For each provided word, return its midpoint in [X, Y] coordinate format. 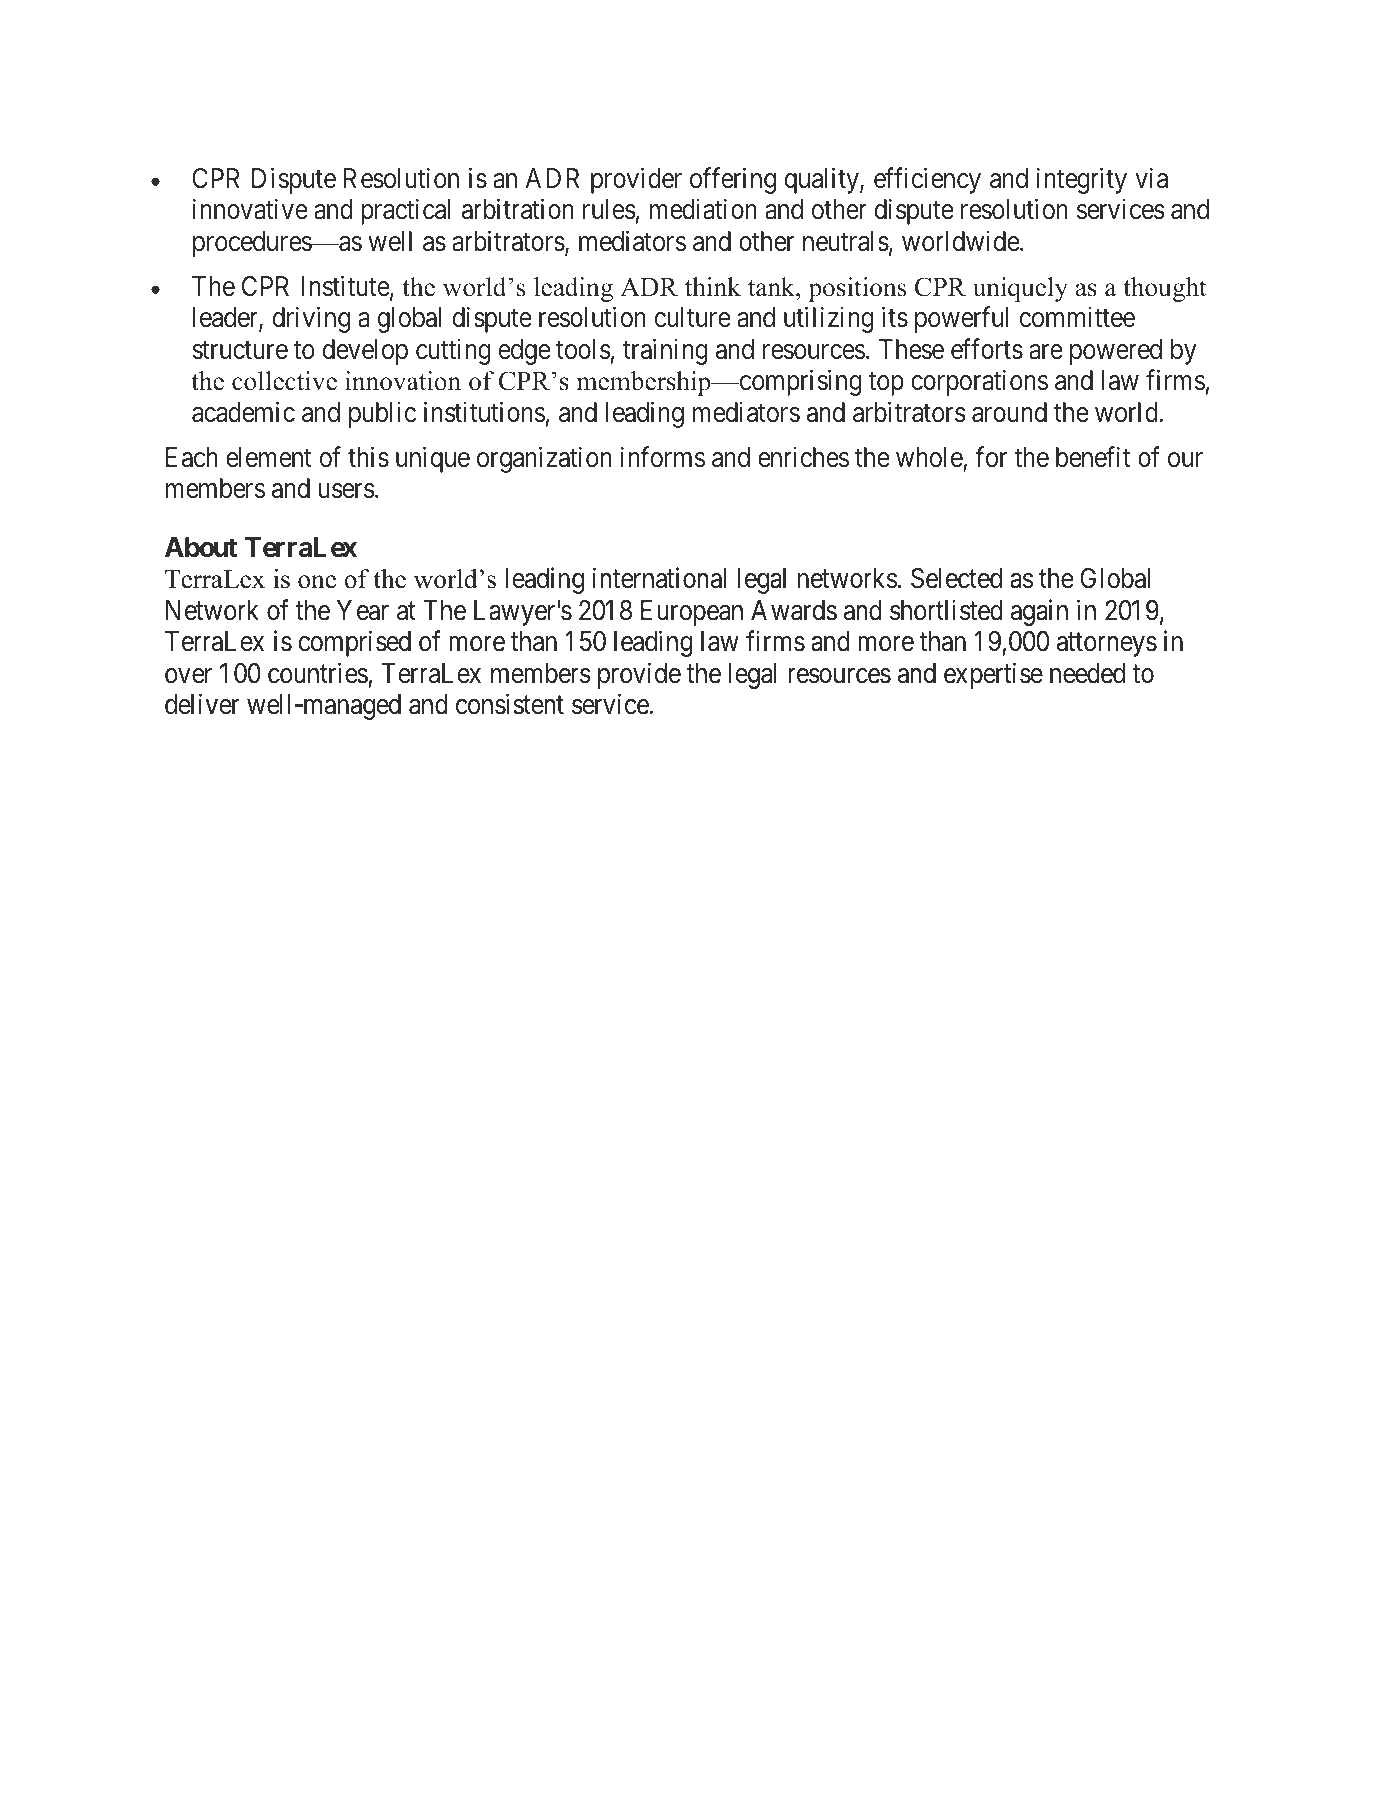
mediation [703, 209]
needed [1087, 673]
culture [692, 317]
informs [663, 457]
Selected [956, 578]
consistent [510, 704]
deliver [202, 704]
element [269, 457]
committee [1077, 317]
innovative [250, 209]
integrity [1082, 180]
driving [311, 320]
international [659, 578]
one [317, 582]
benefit [1093, 457]
